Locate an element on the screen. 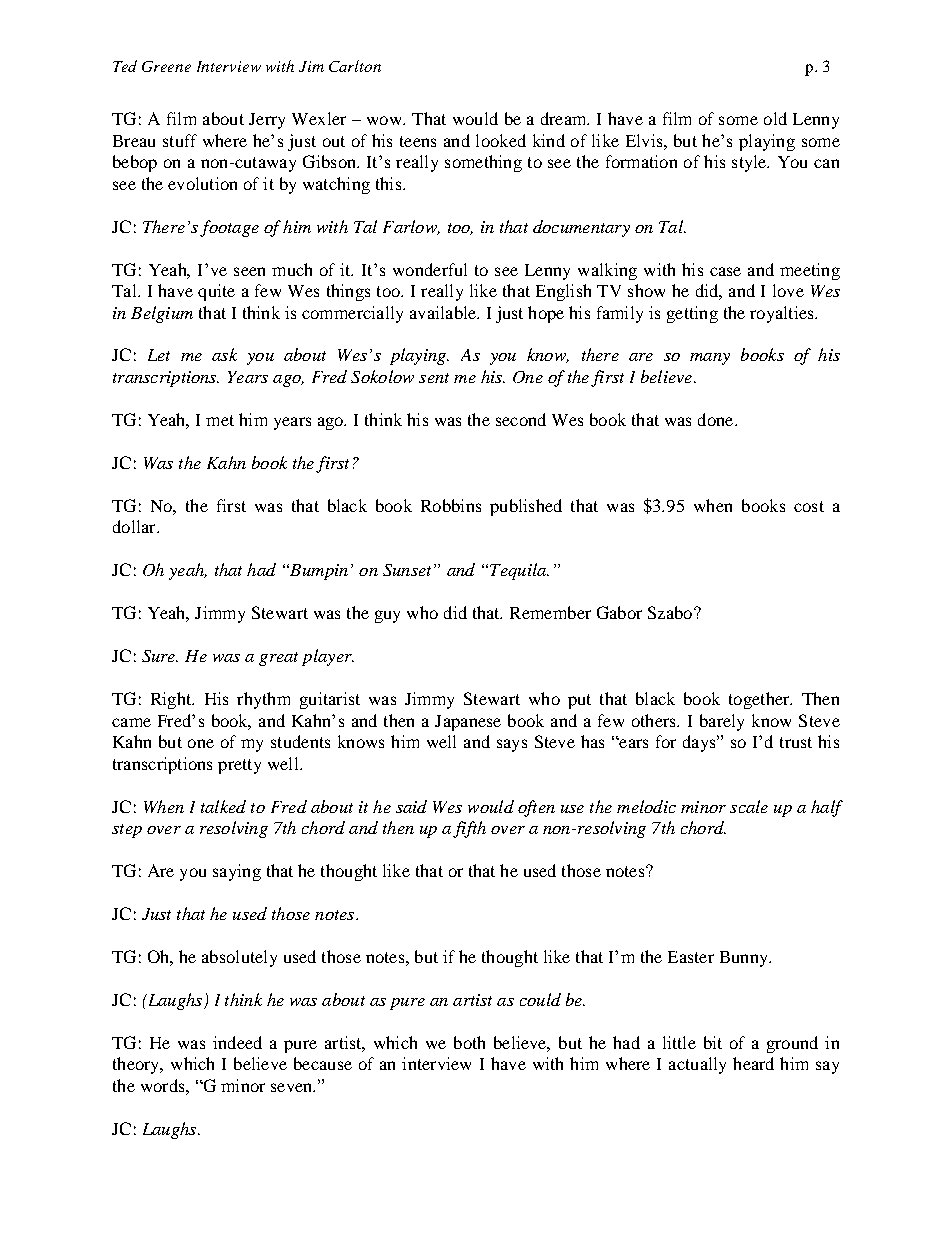  many is located at coordinates (710, 359).
